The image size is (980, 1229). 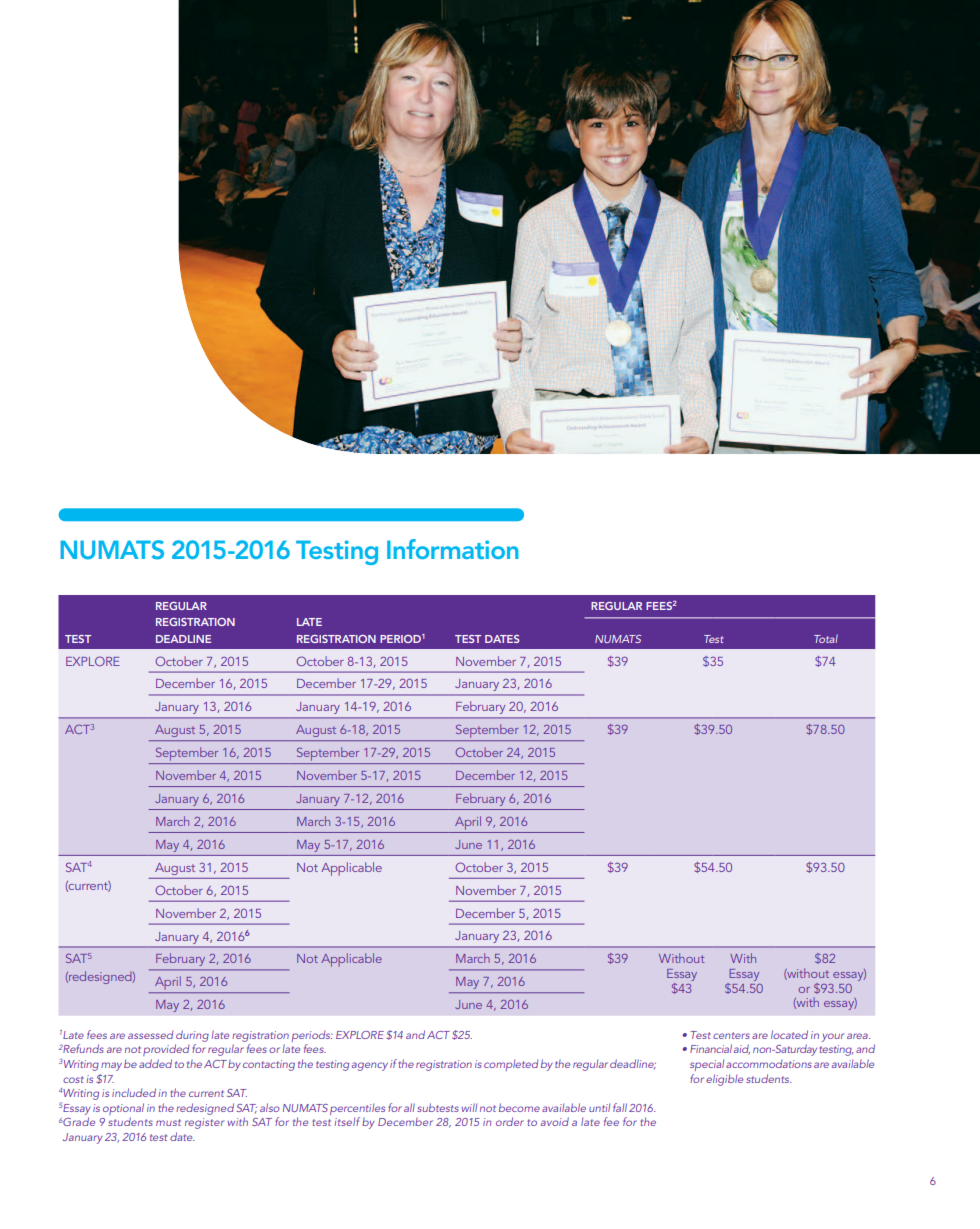 I want to click on eligible, so click(x=724, y=1080).
